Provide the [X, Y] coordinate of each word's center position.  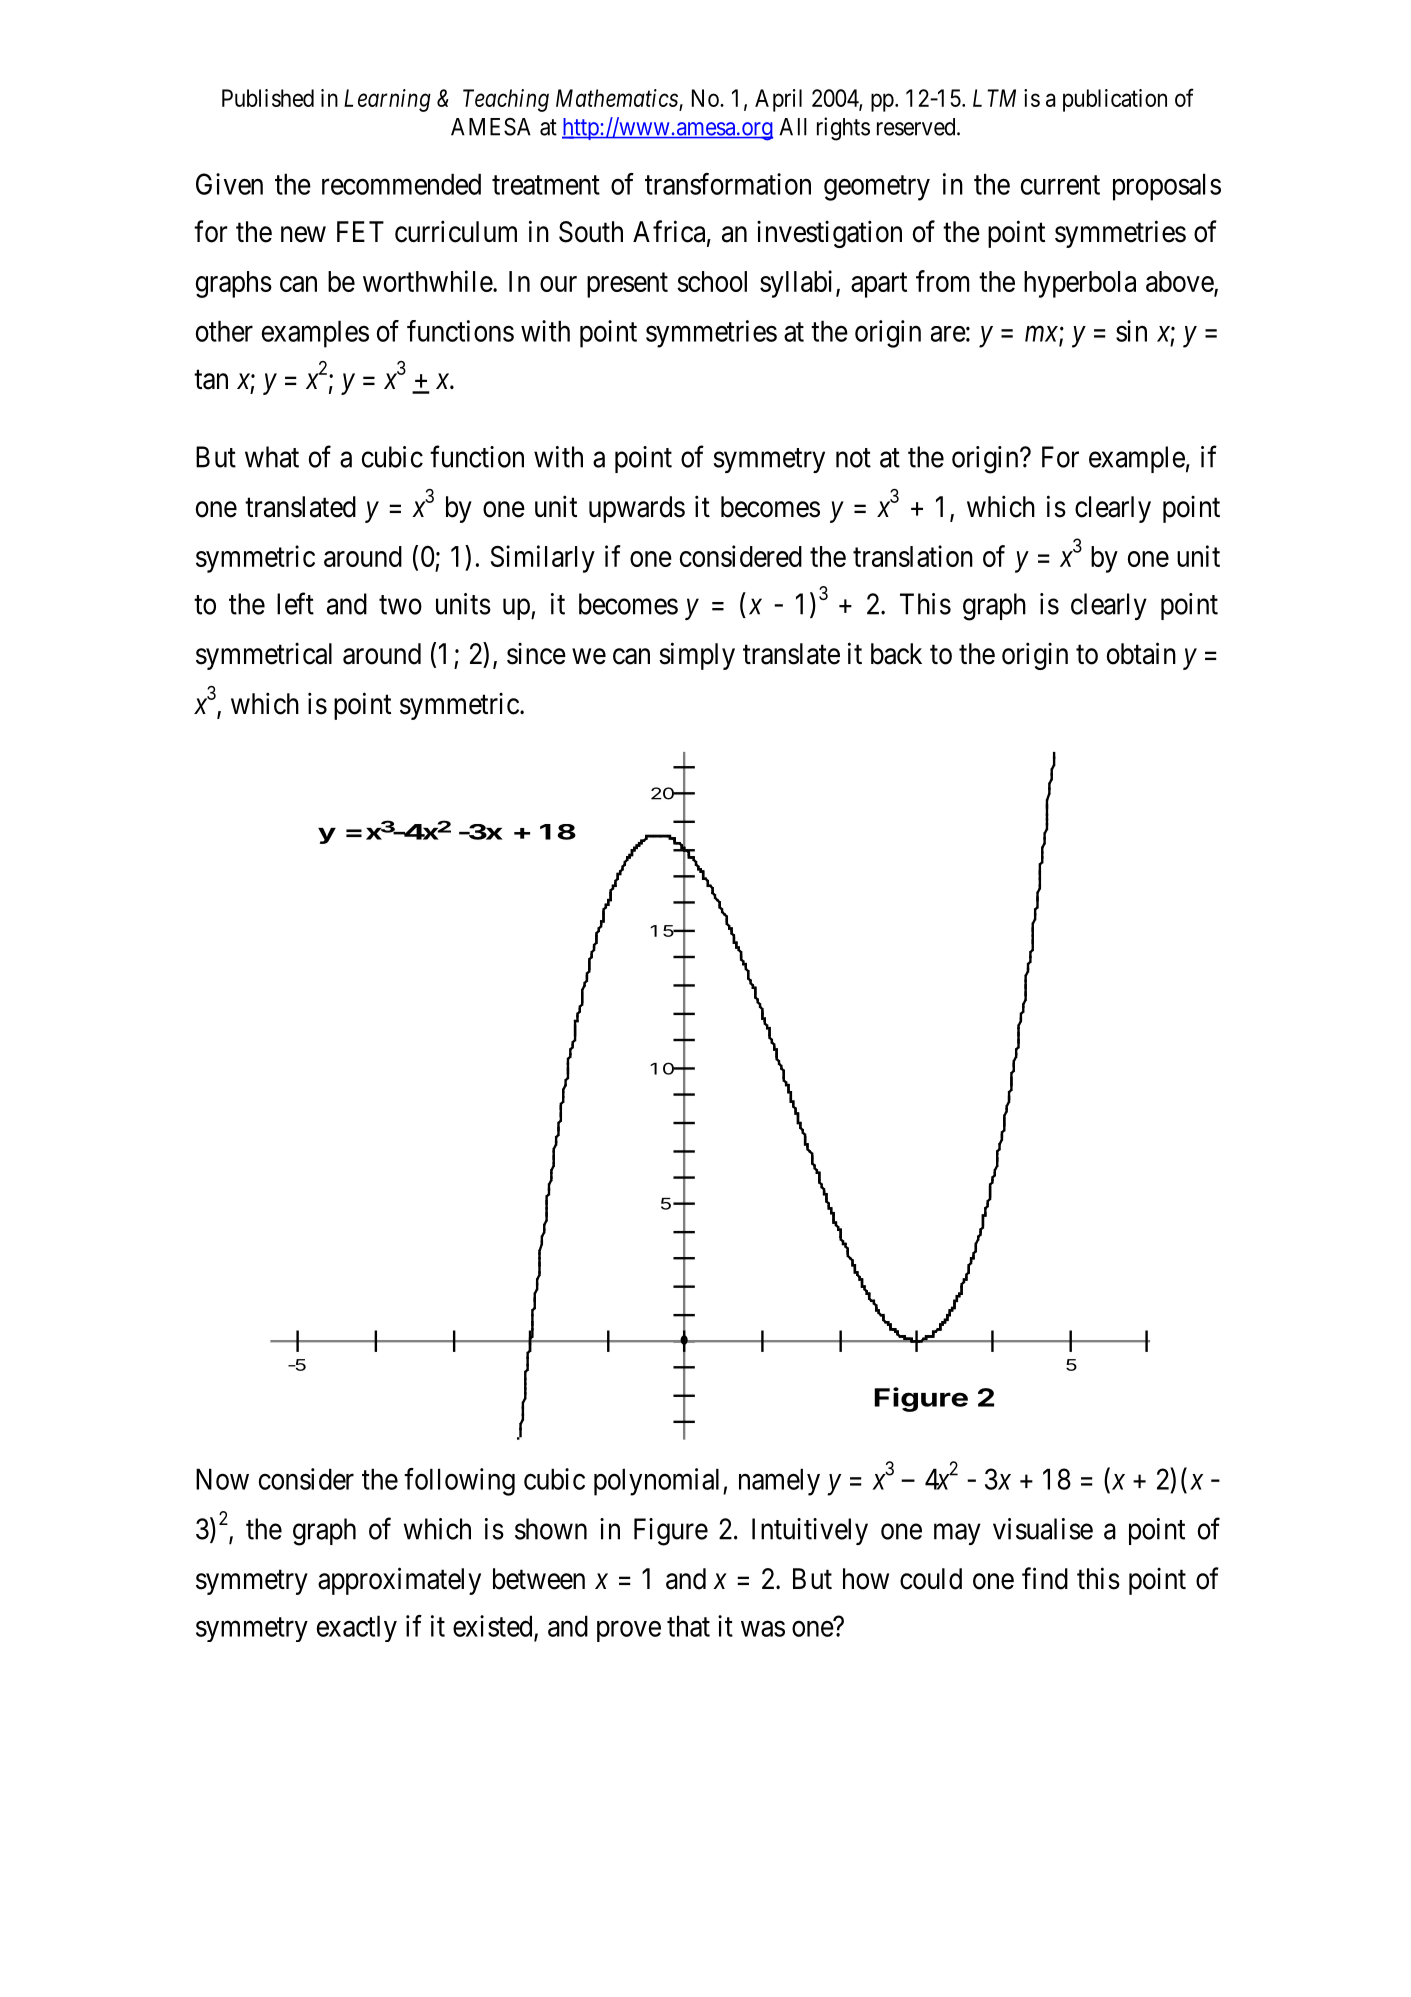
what [272, 457]
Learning [387, 100]
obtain [1141, 653]
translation [913, 556]
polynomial [659, 1482]
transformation [728, 184]
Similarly [543, 559]
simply [697, 656]
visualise [1043, 1529]
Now [222, 1479]
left [295, 603]
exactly [357, 1628]
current [1060, 185]
